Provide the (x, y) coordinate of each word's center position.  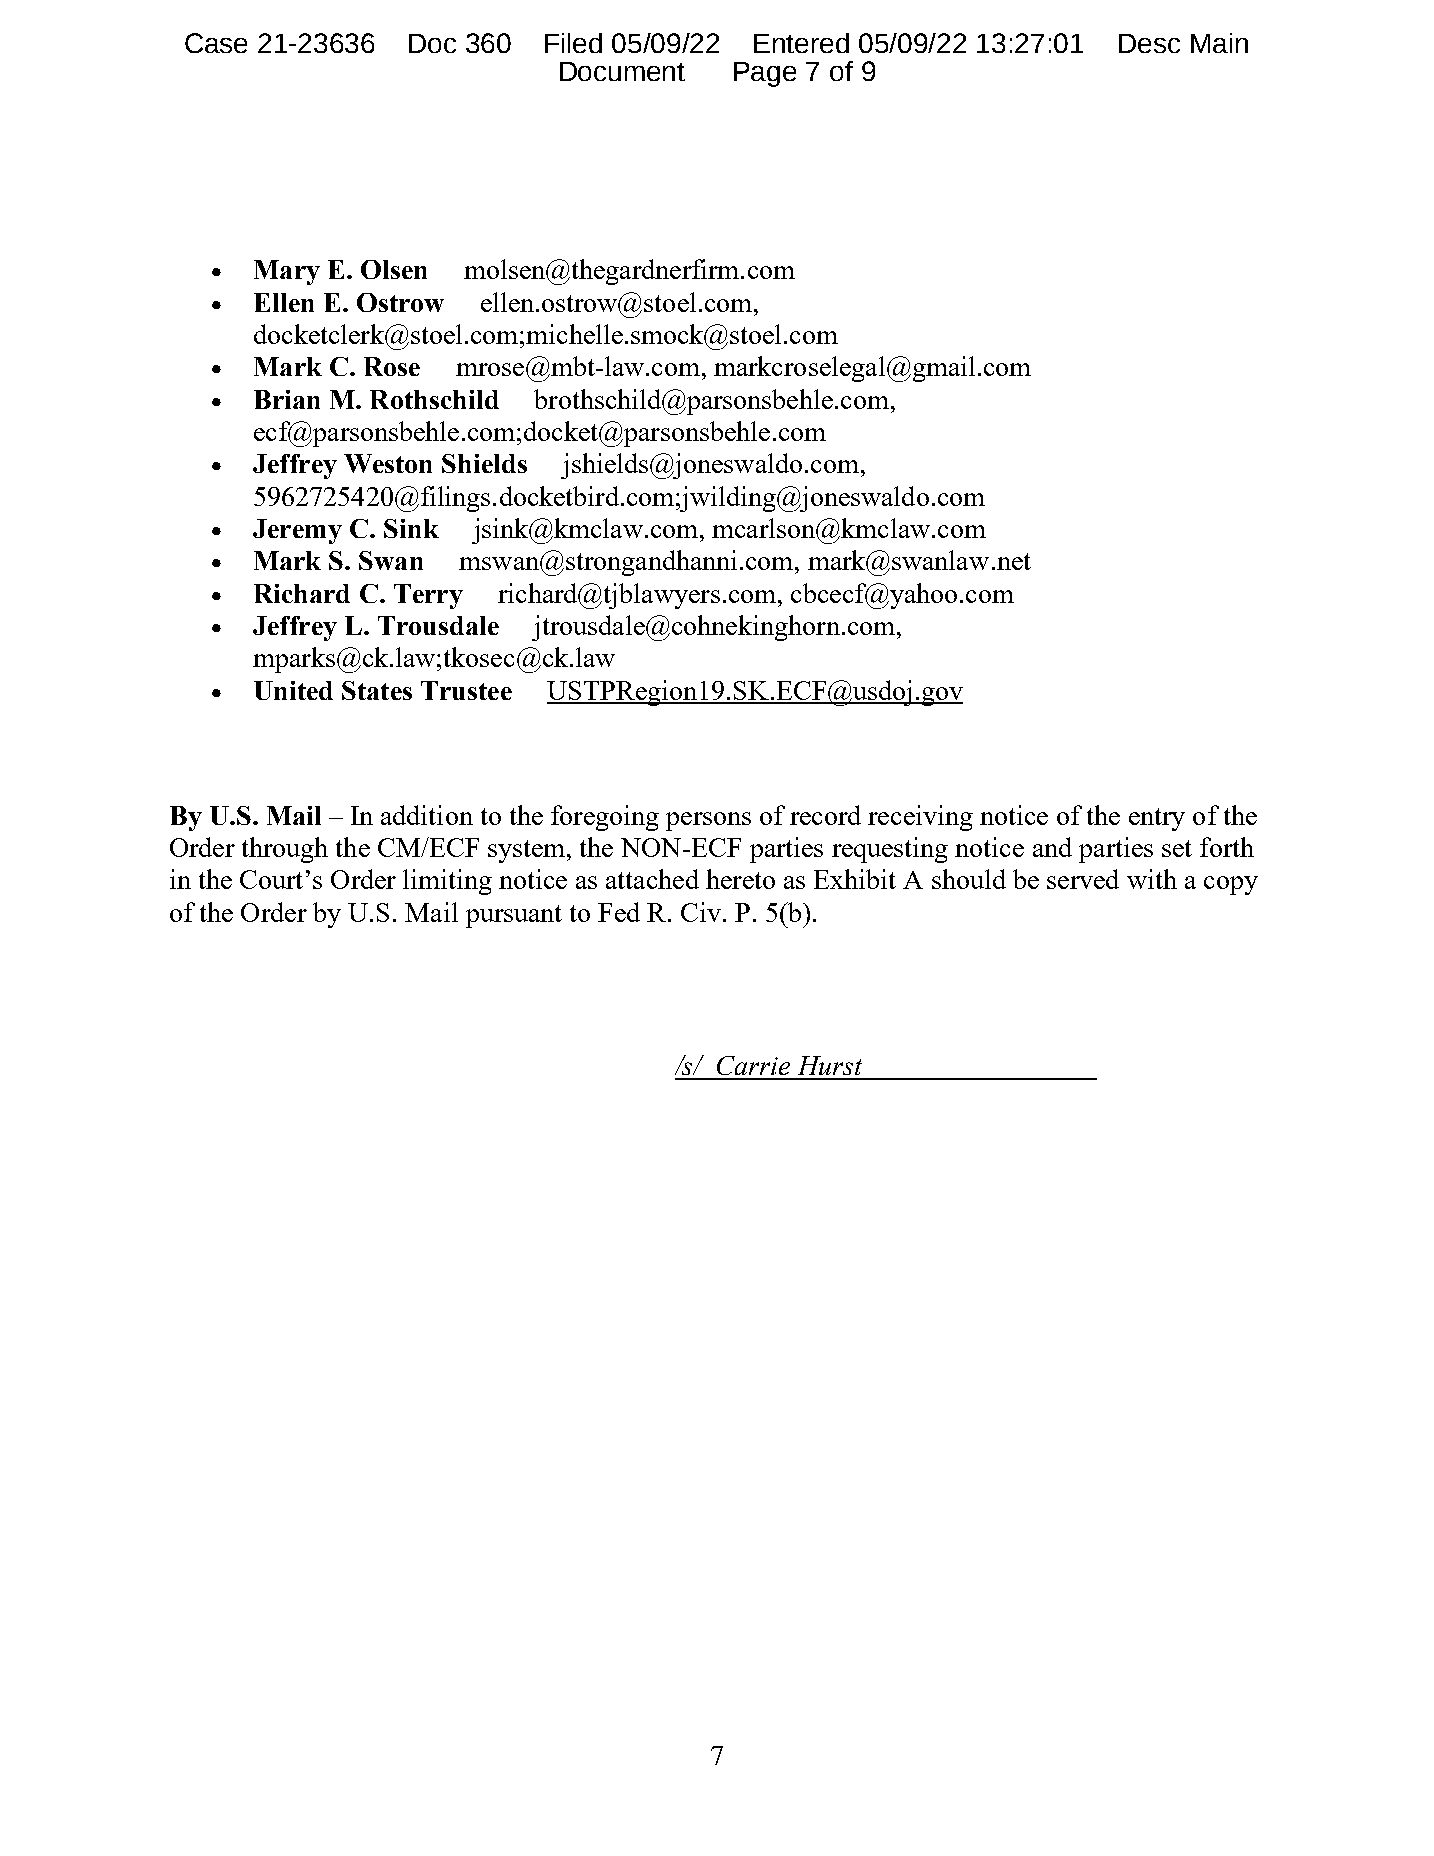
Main (1219, 43)
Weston (388, 463)
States (377, 690)
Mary (287, 272)
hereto (740, 879)
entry (1157, 819)
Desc (1149, 43)
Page (765, 74)
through (285, 850)
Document (622, 71)
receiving (920, 818)
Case (216, 43)
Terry (428, 596)
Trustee (466, 690)
